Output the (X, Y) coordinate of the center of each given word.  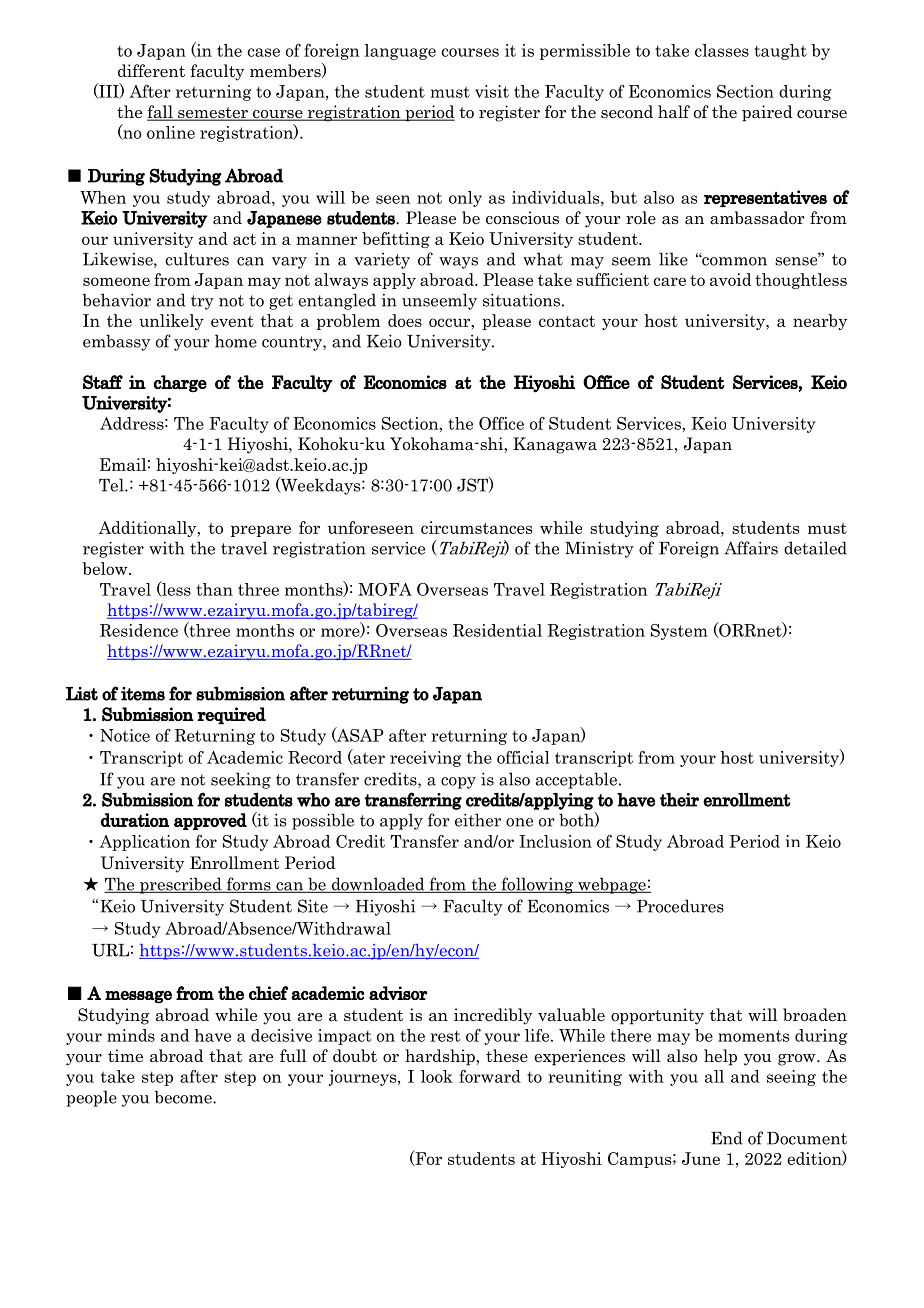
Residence (139, 630)
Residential (497, 630)
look (437, 1076)
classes (722, 50)
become (184, 1097)
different (151, 70)
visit (492, 91)
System (679, 632)
